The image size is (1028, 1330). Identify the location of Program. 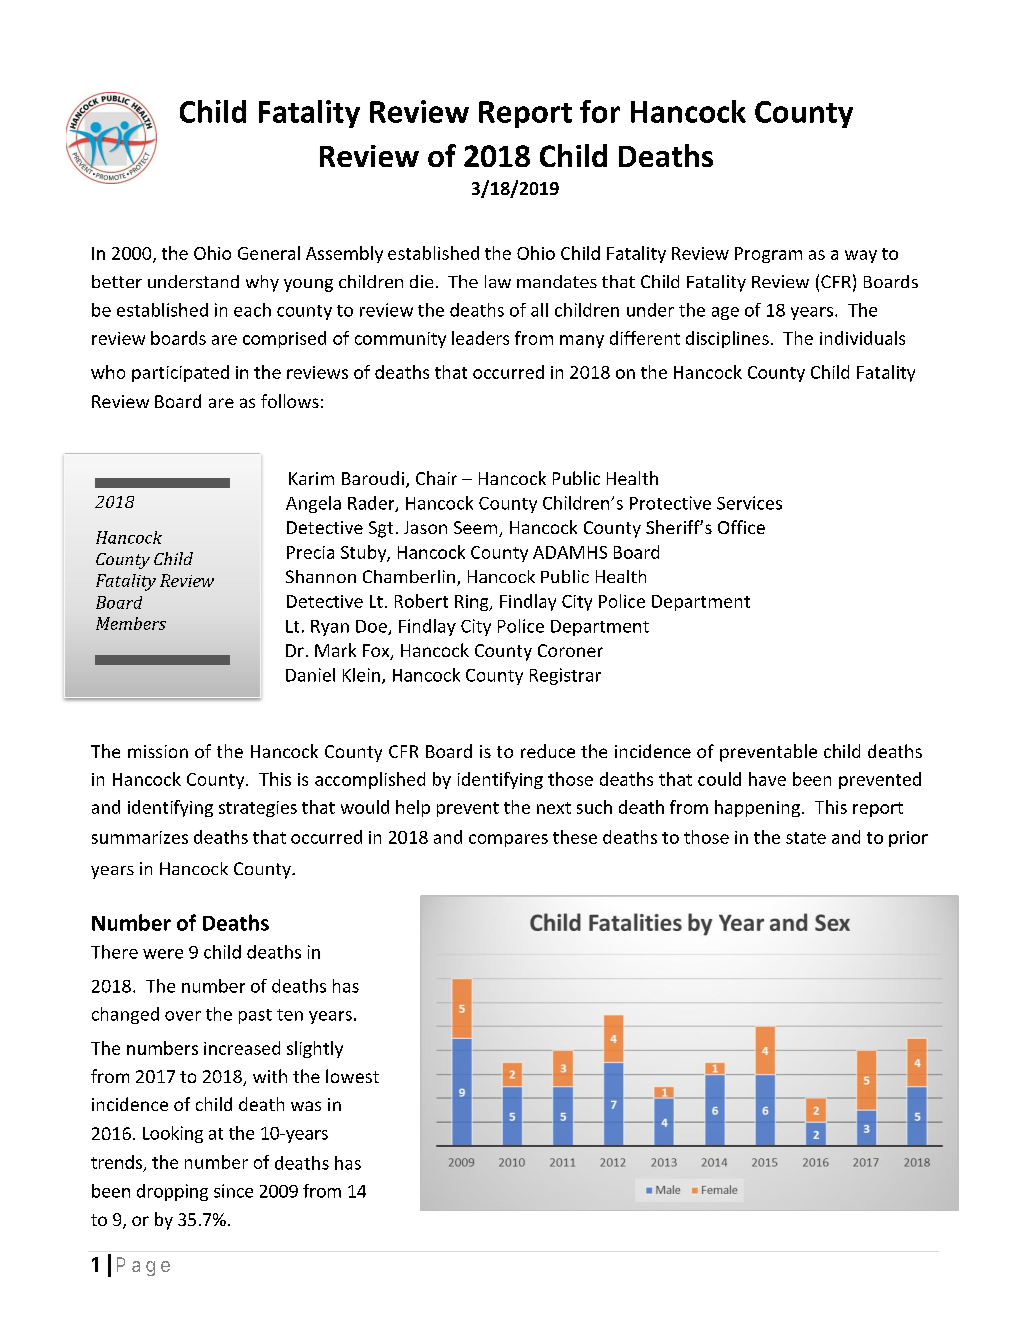
(768, 255).
